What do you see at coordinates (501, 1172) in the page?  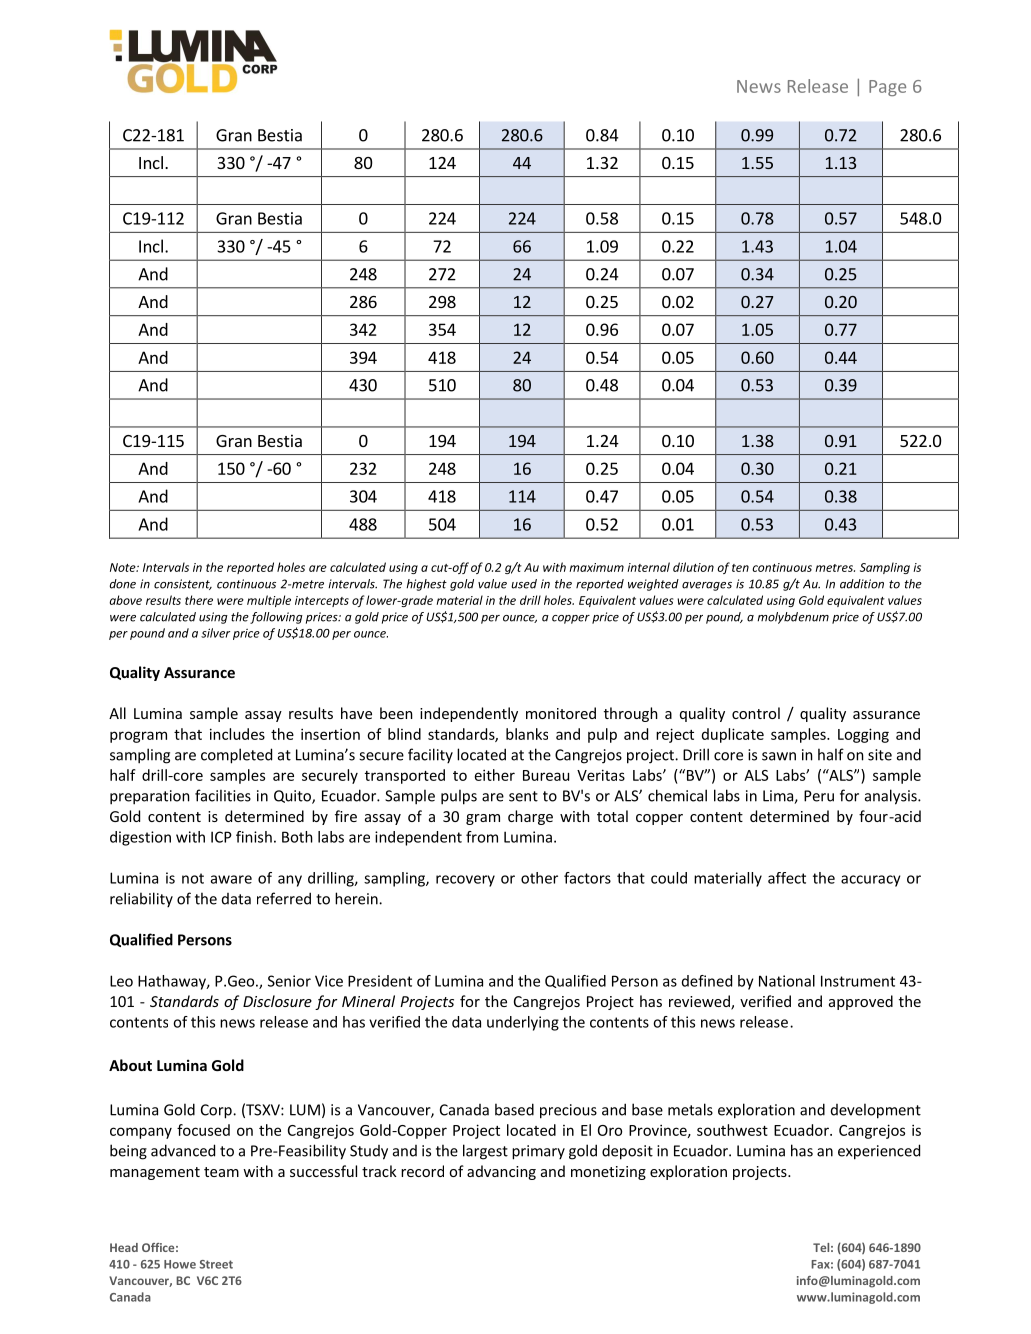 I see `advancing` at bounding box center [501, 1172].
